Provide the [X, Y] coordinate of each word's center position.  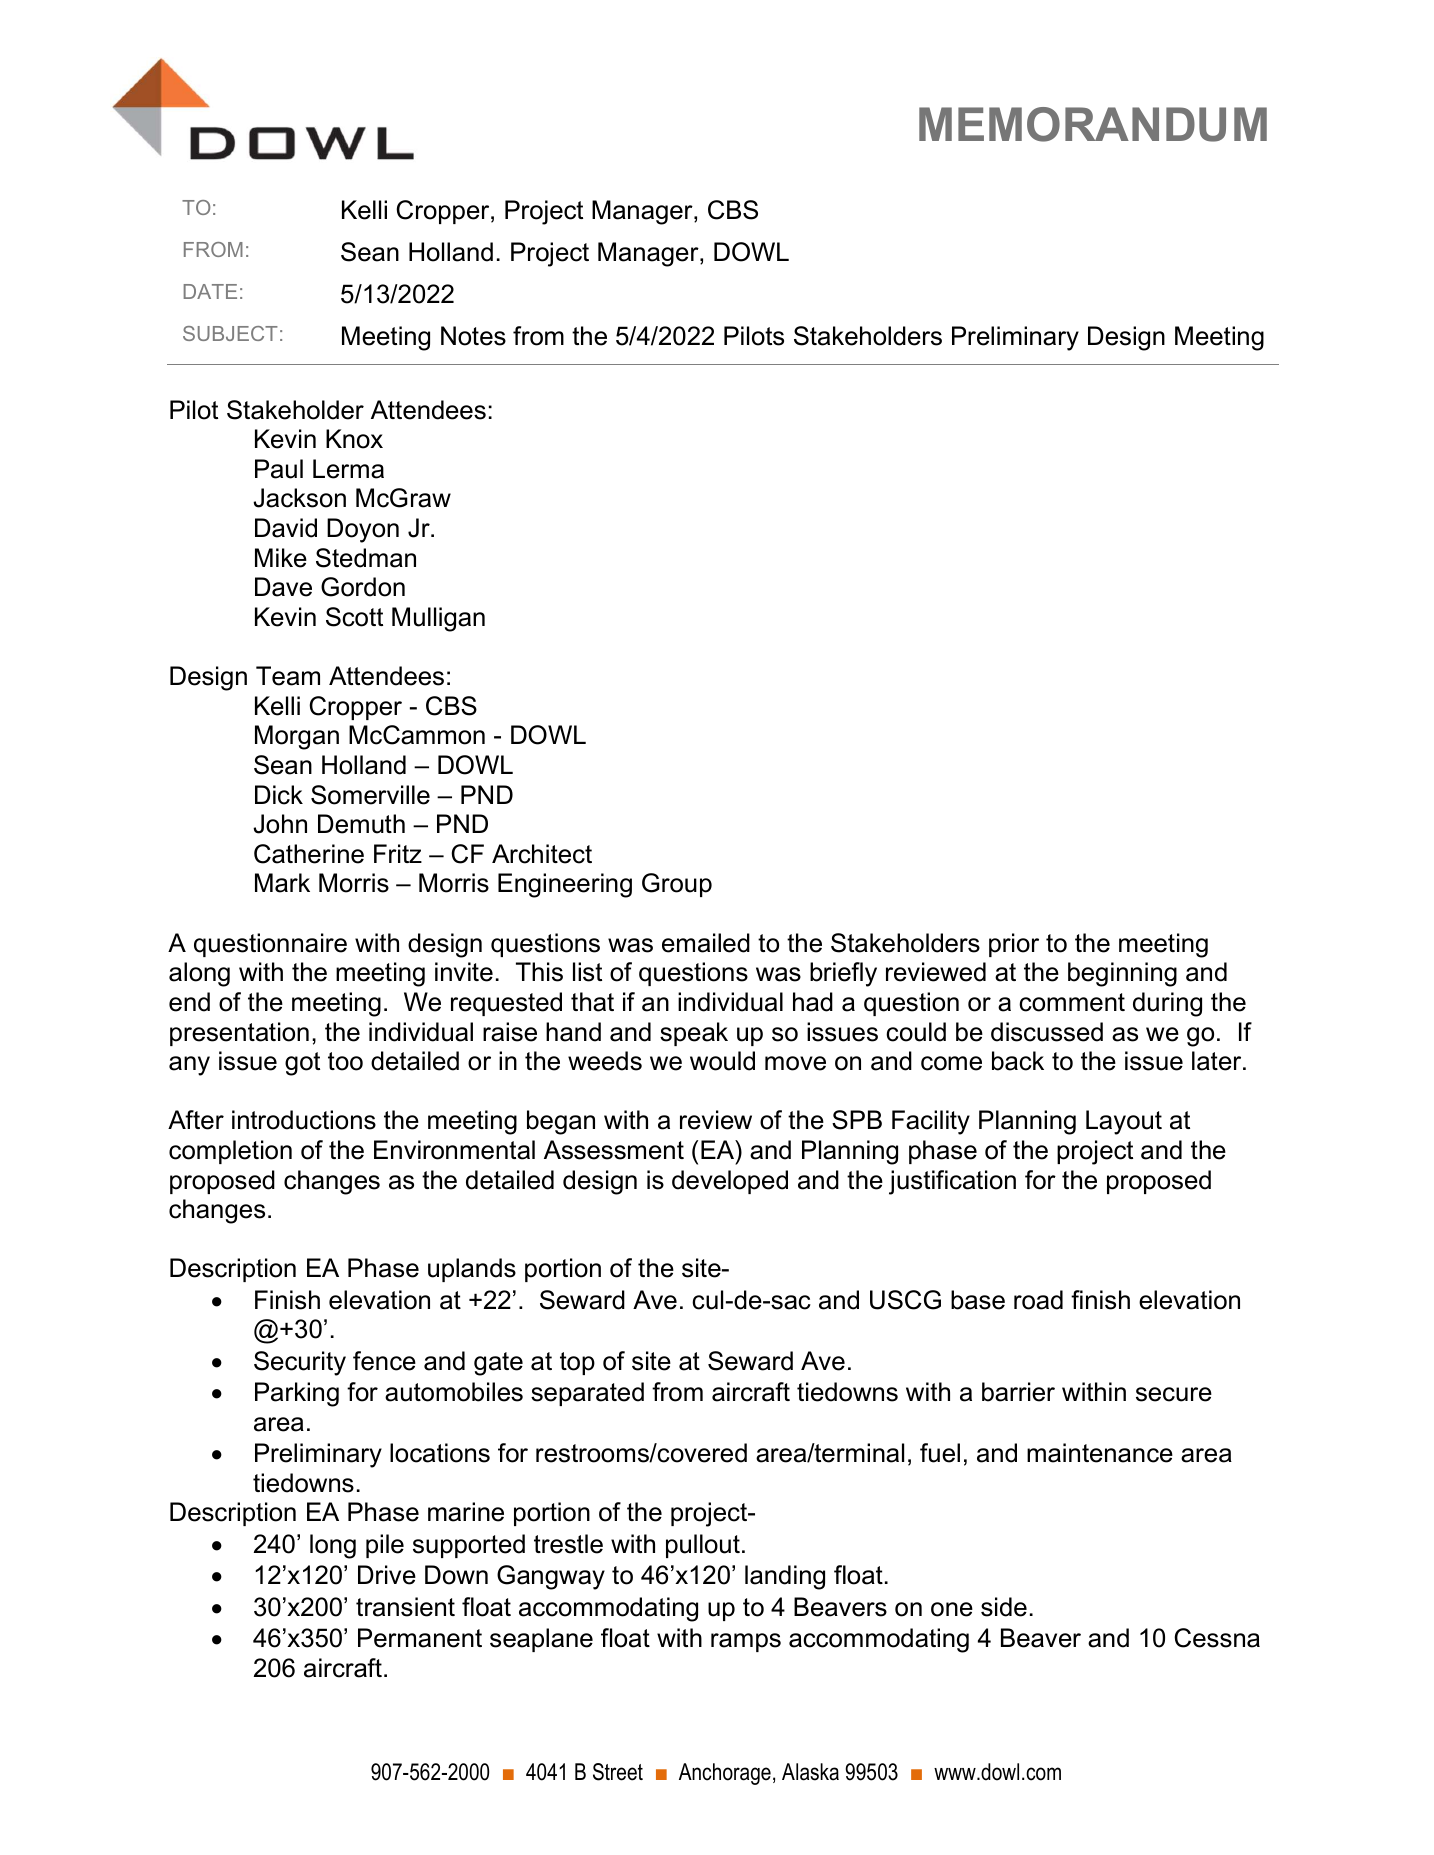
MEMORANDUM [1093, 124]
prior [1014, 945]
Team [288, 676]
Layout [1124, 1122]
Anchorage [725, 1774]
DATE [210, 291]
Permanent [420, 1638]
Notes [473, 336]
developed [730, 1182]
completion [230, 1152]
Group [677, 885]
